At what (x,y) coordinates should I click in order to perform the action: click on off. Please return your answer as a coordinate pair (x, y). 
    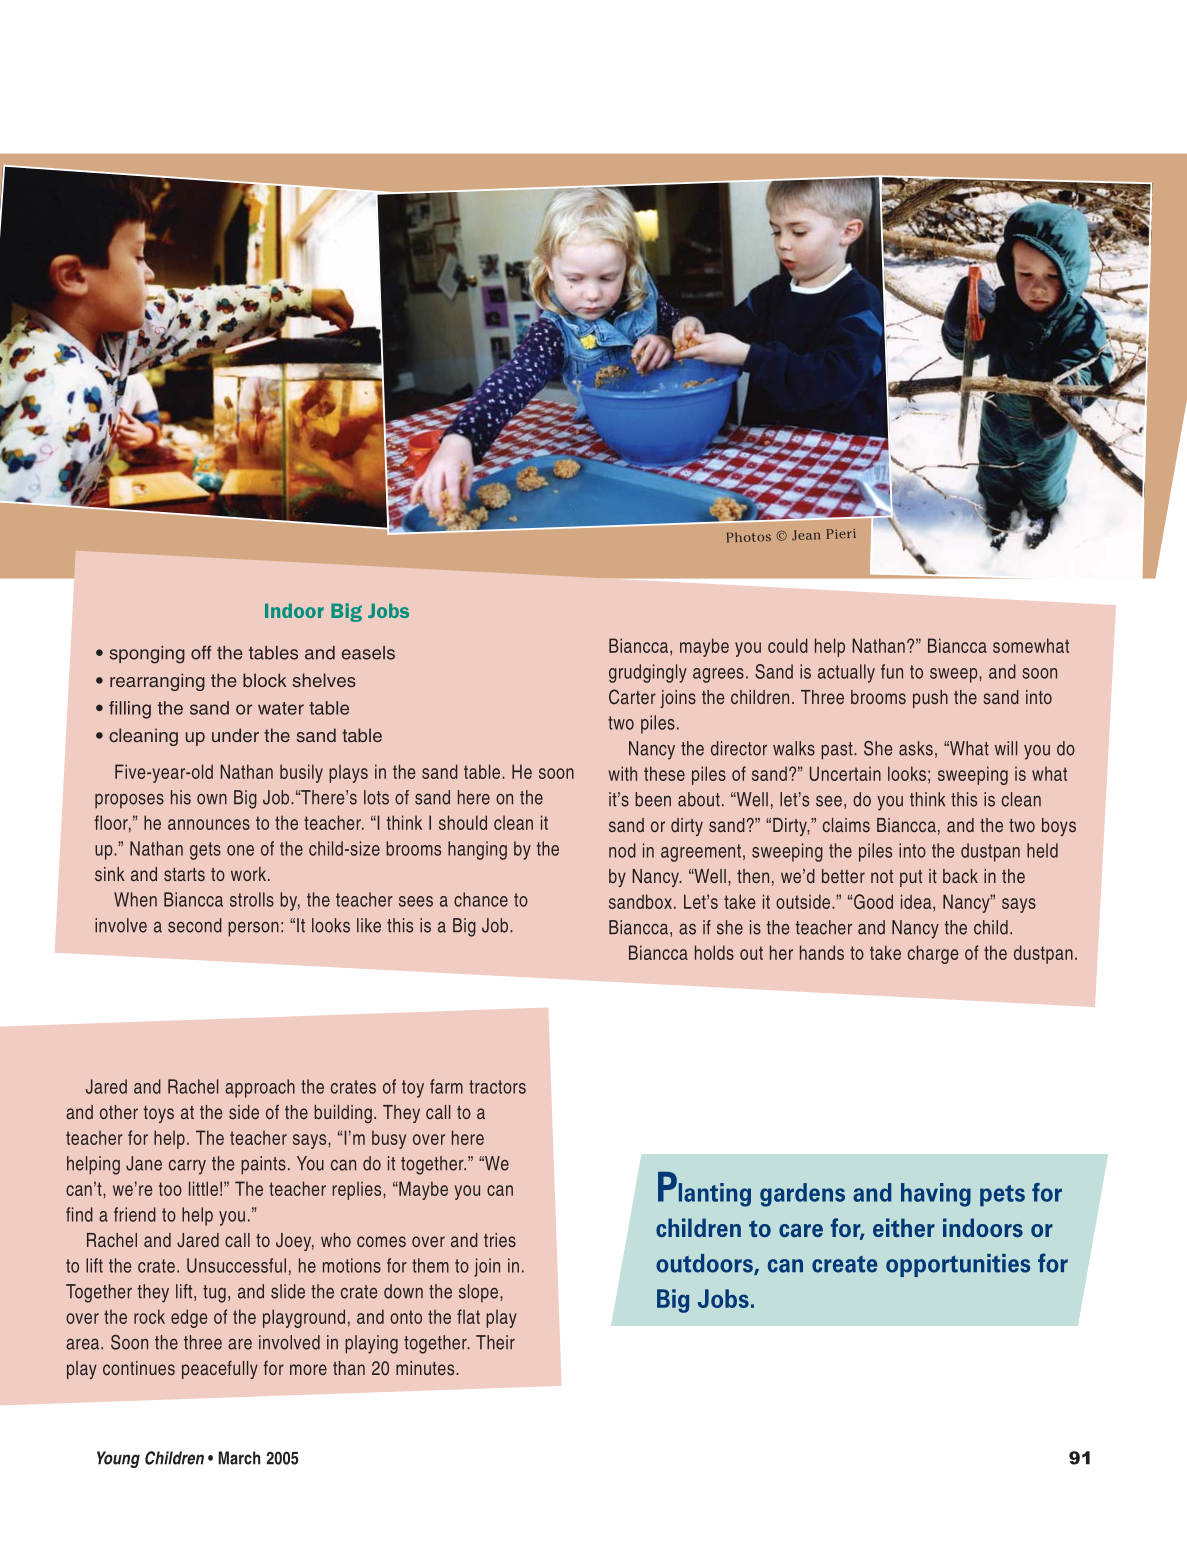
    Looking at the image, I should click on (201, 652).
